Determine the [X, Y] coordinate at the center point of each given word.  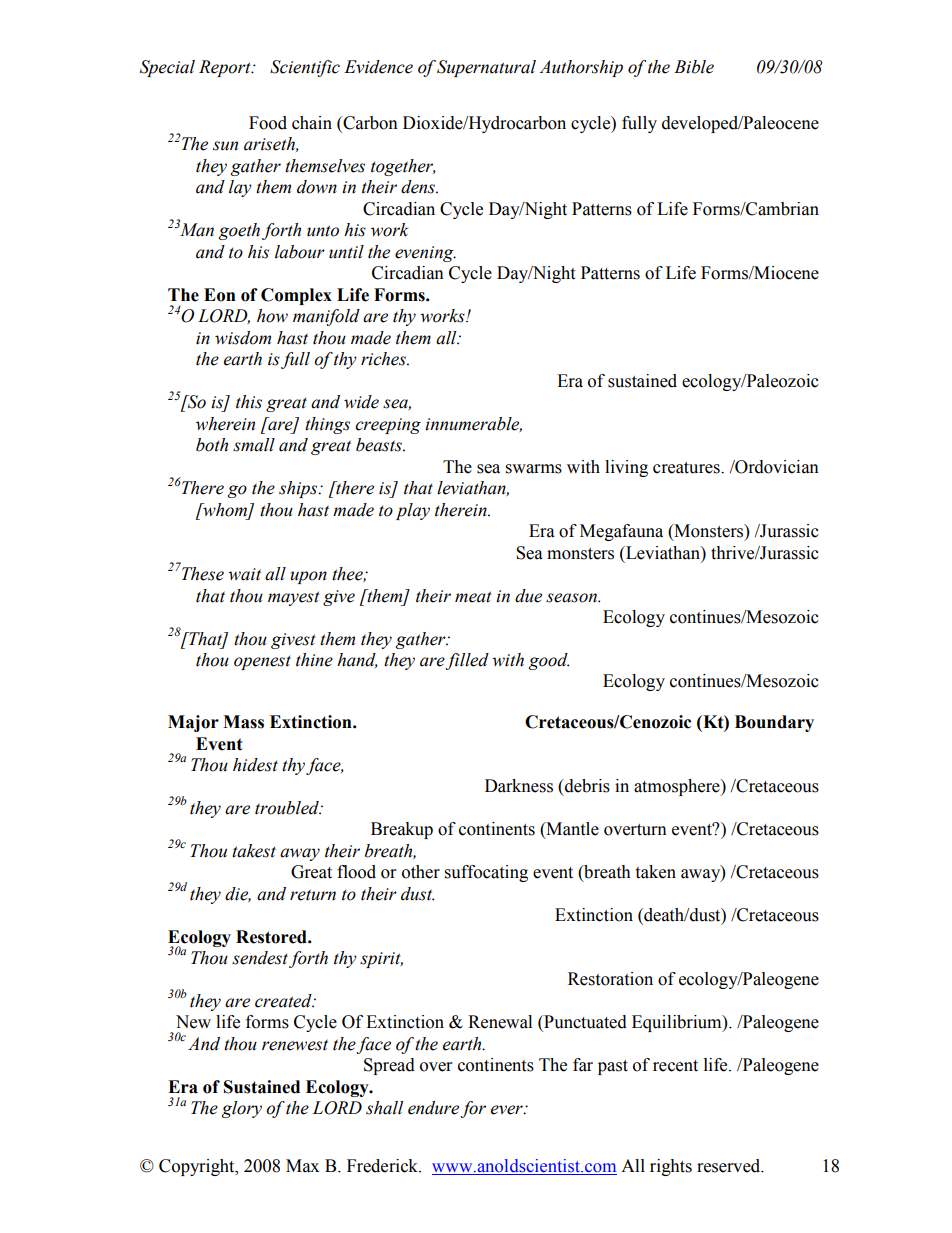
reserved [730, 1166]
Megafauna [621, 532]
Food [268, 123]
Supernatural [486, 68]
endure [433, 1108]
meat [473, 597]
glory [242, 1109]
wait [244, 574]
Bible [694, 67]
